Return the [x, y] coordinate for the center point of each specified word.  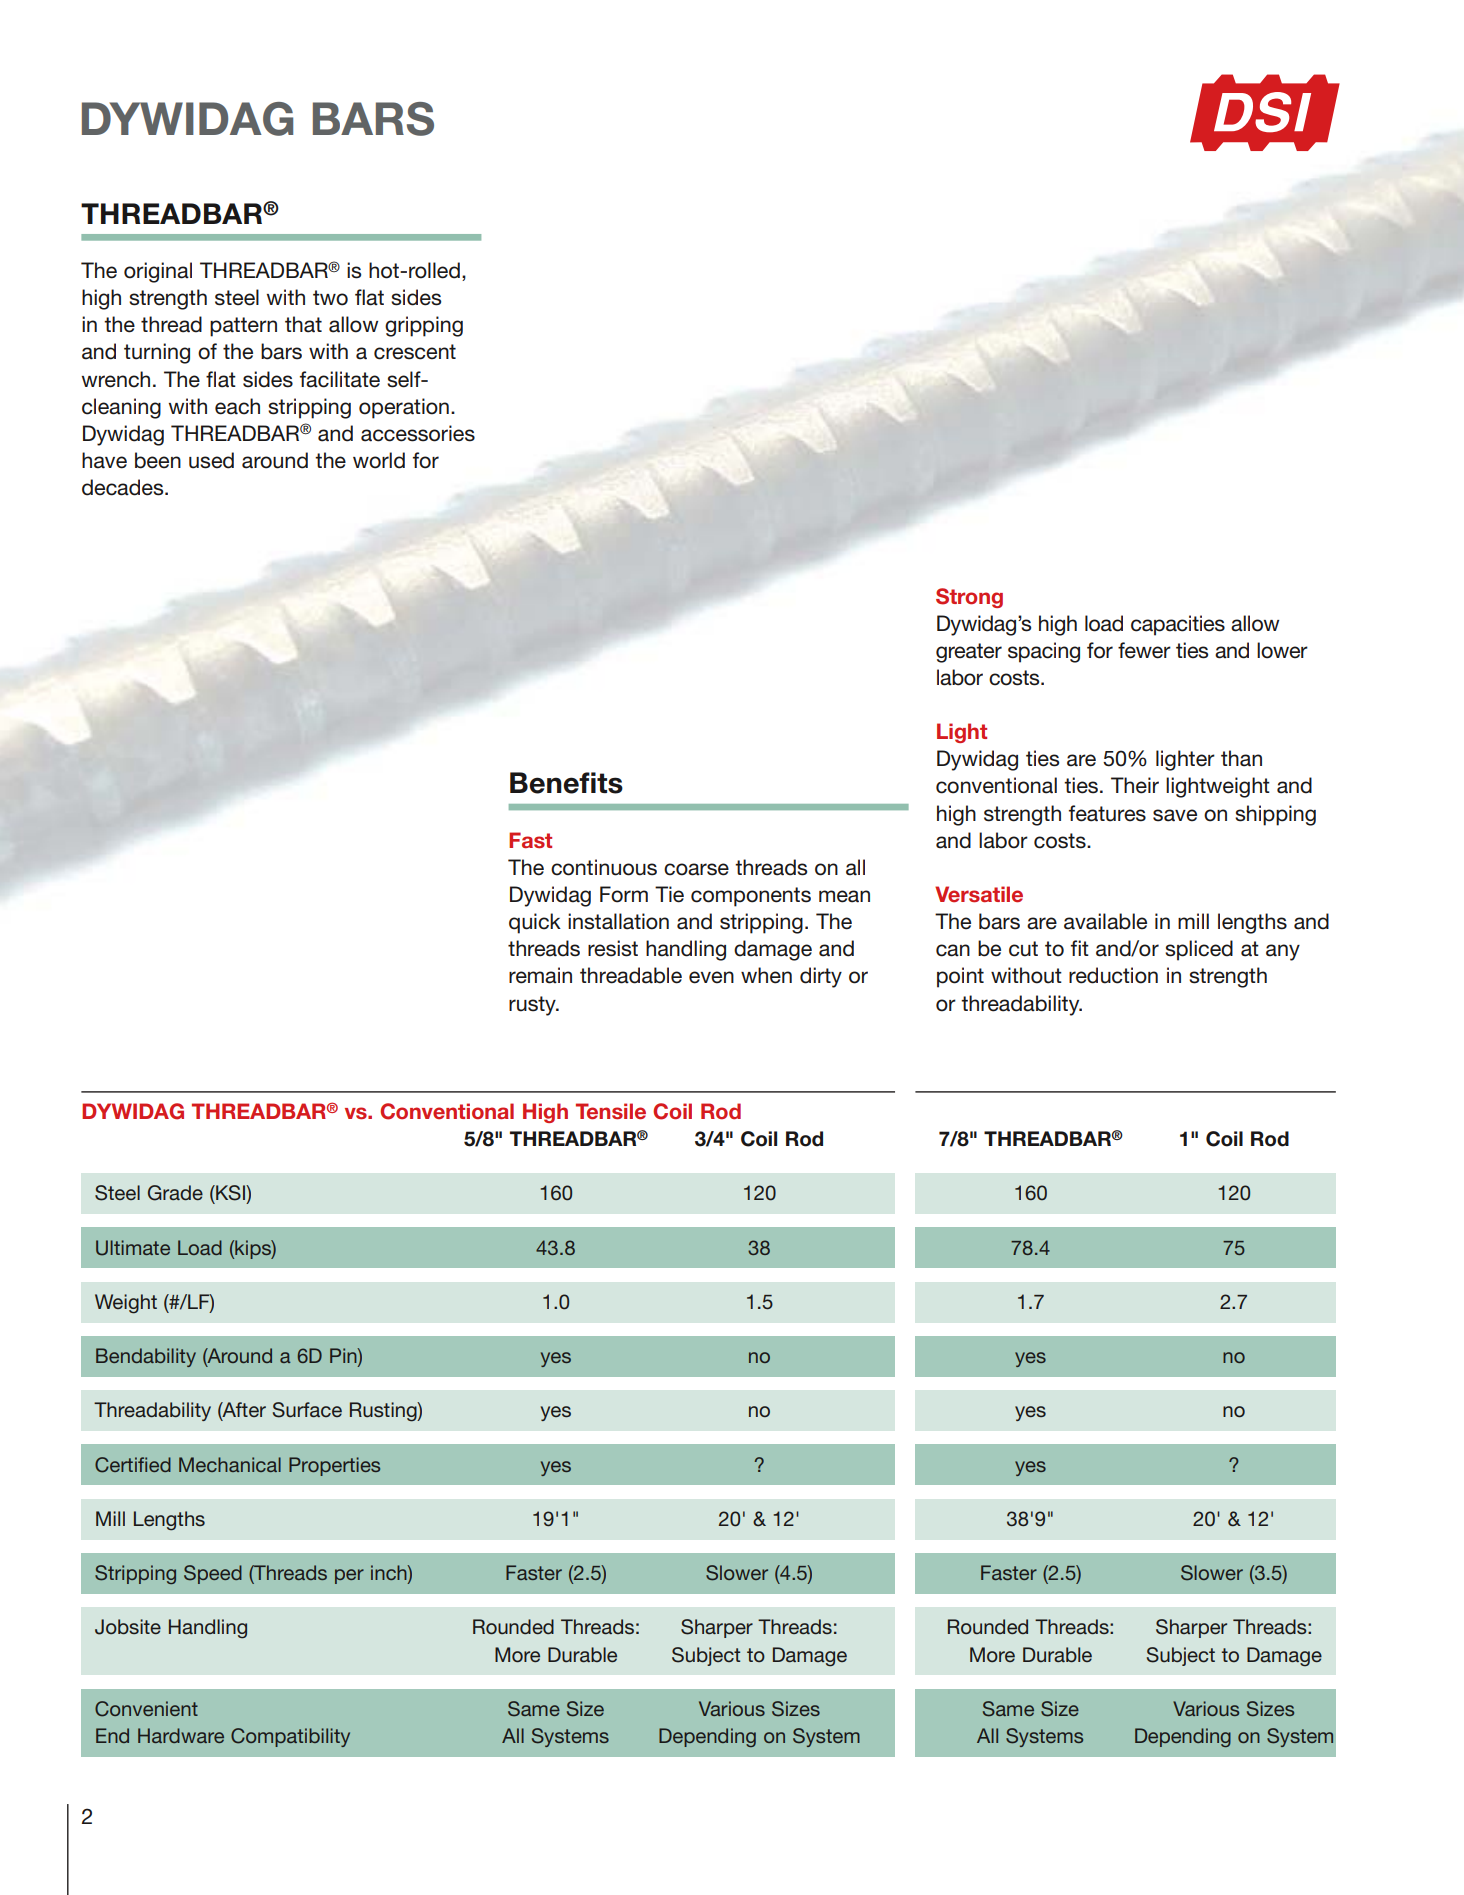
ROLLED [434, 270]
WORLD [379, 460]
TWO [330, 298]
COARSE [696, 869]
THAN [1241, 758]
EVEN [711, 977]
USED [211, 460]
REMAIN [540, 975]
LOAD [1104, 623]
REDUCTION [1113, 975]
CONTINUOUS [604, 867]
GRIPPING [424, 326]
